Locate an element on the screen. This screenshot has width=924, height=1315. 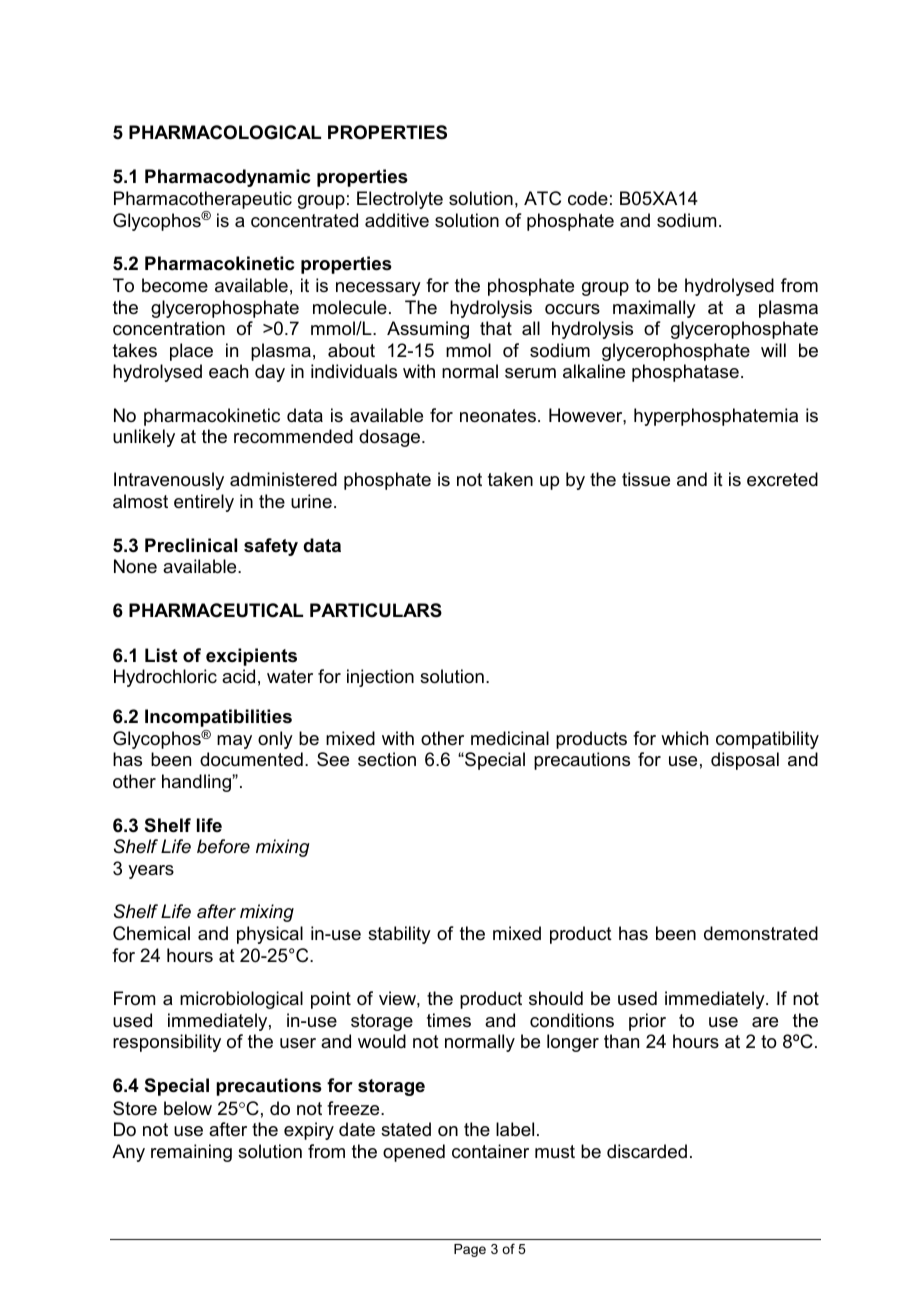
demonstrated is located at coordinates (761, 933).
